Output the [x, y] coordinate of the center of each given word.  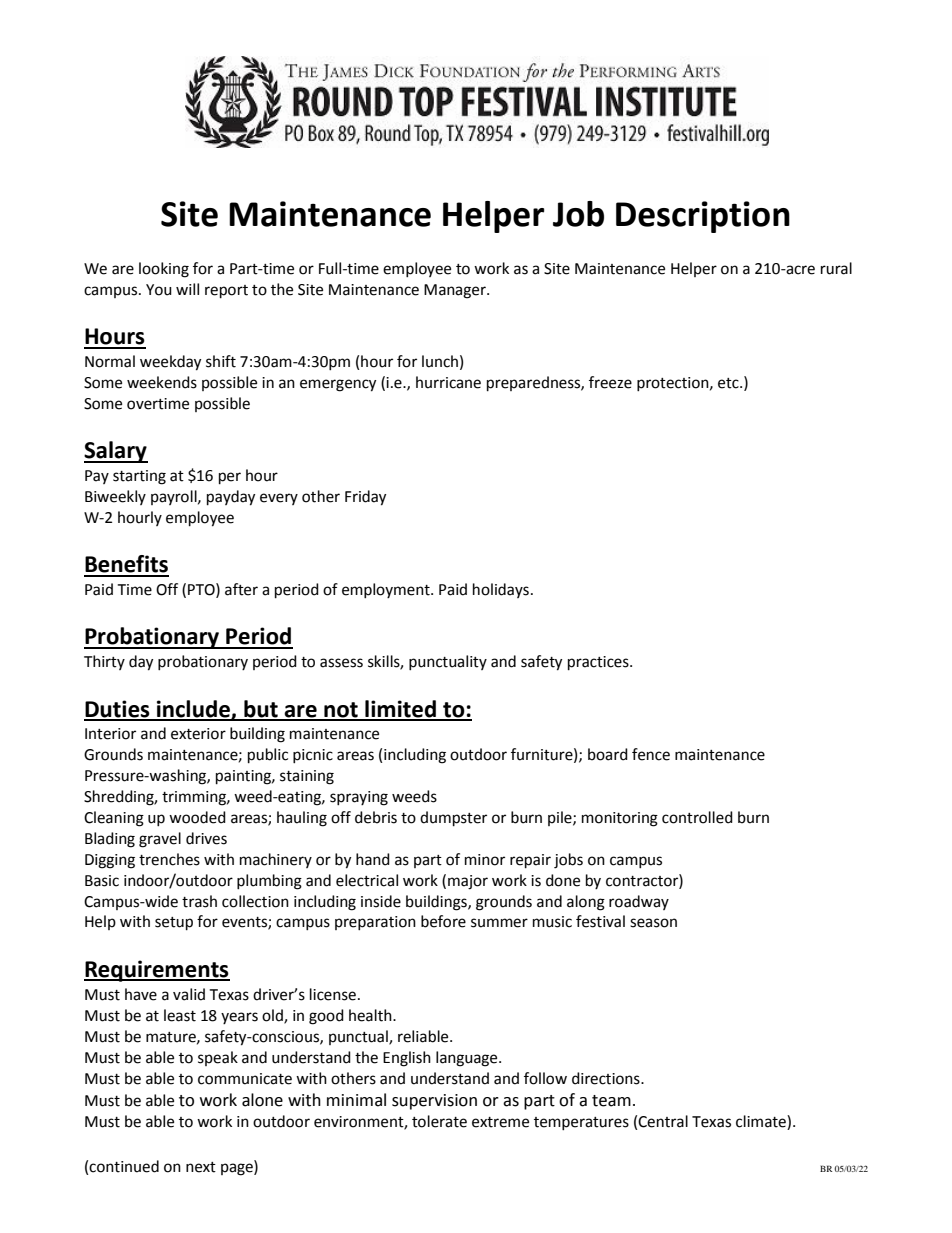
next [201, 1167]
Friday [365, 498]
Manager [456, 291]
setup [174, 924]
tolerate [439, 1121]
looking [164, 270]
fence [651, 754]
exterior [198, 734]
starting [139, 477]
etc [729, 383]
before [443, 921]
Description [703, 217]
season [653, 923]
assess [341, 663]
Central [663, 1121]
